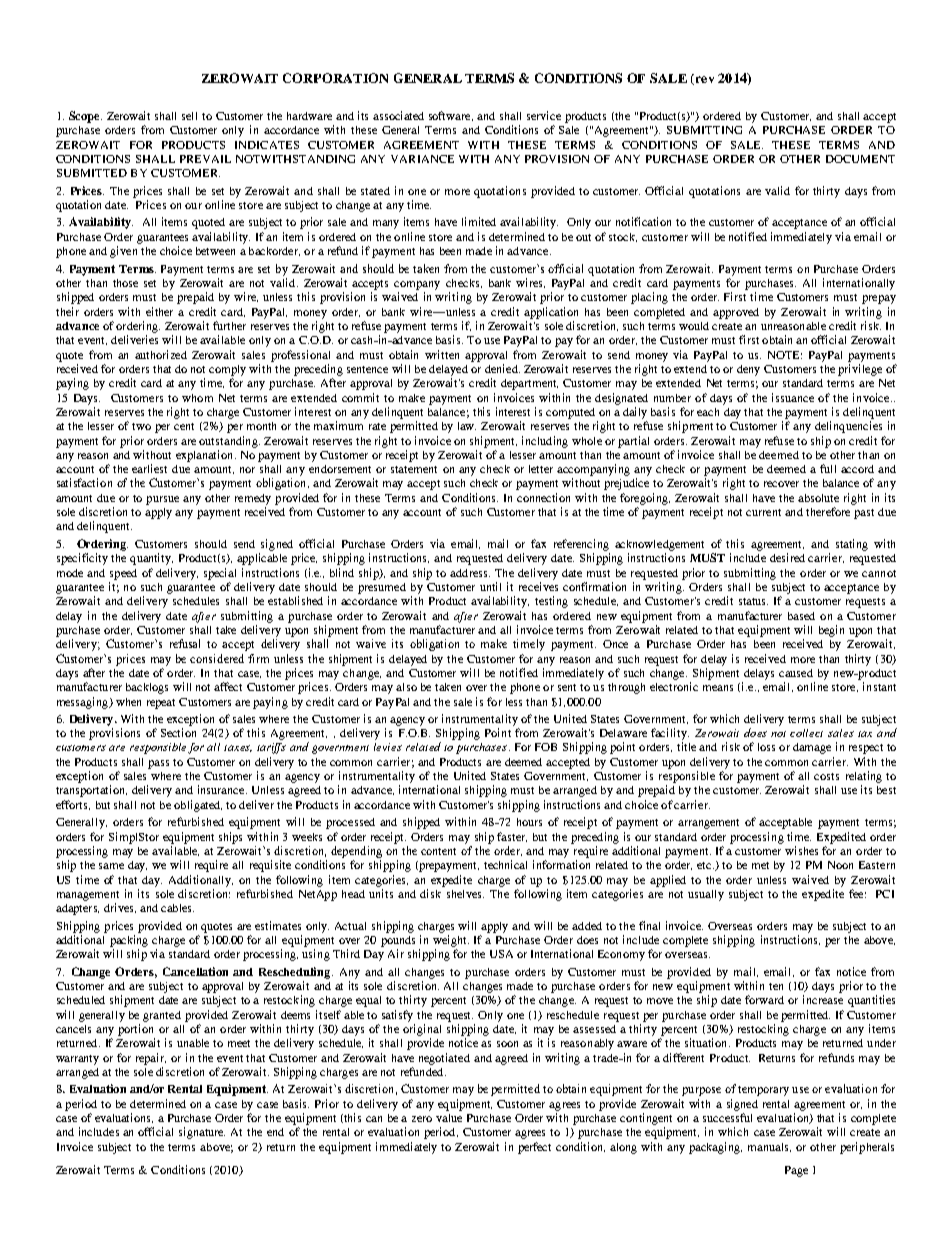 The height and width of the screenshot is (1233, 952). I want to click on signature, so click(202, 1133).
